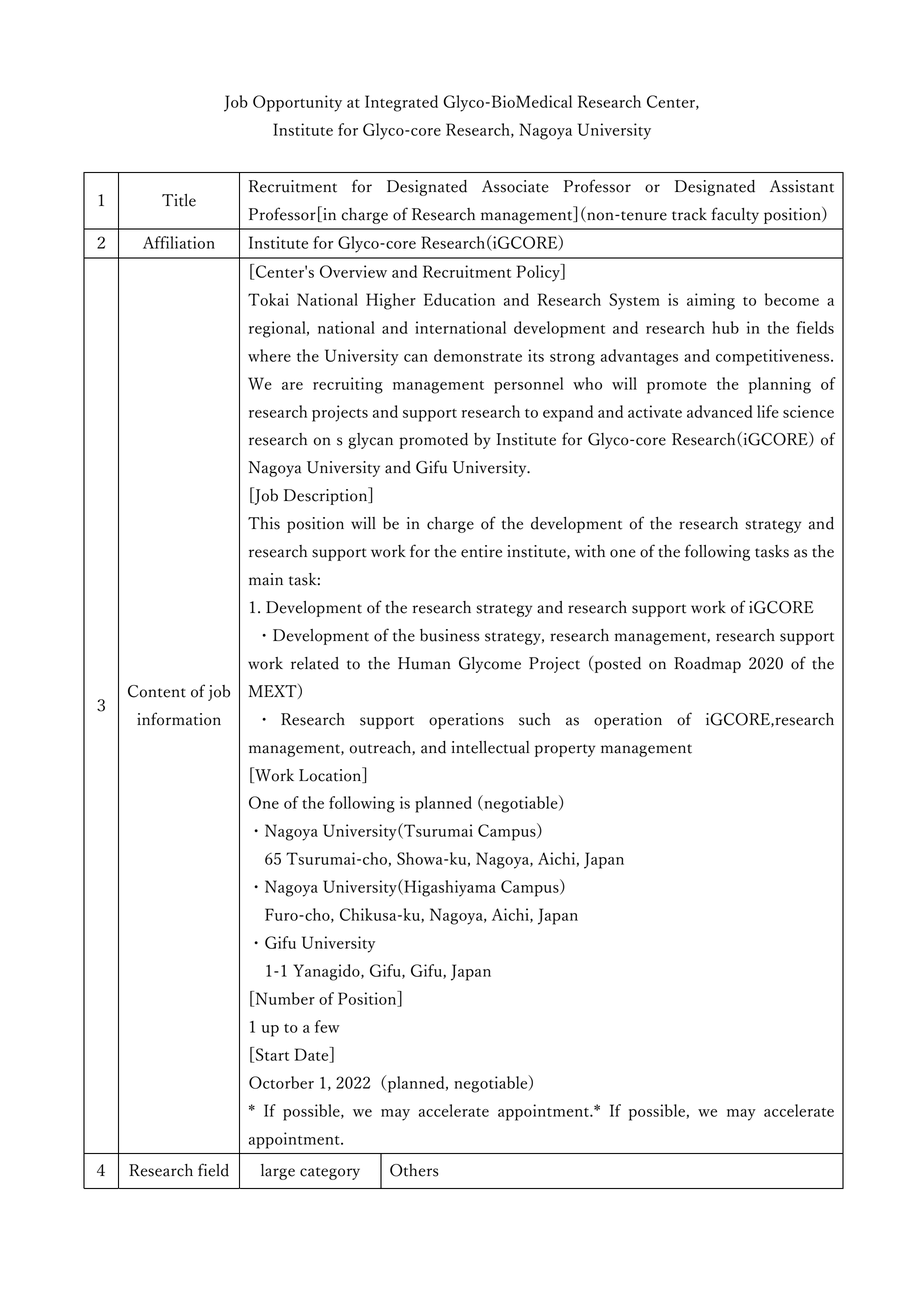 This image has height=1308, width=924. I want to click on large, so click(278, 1172).
